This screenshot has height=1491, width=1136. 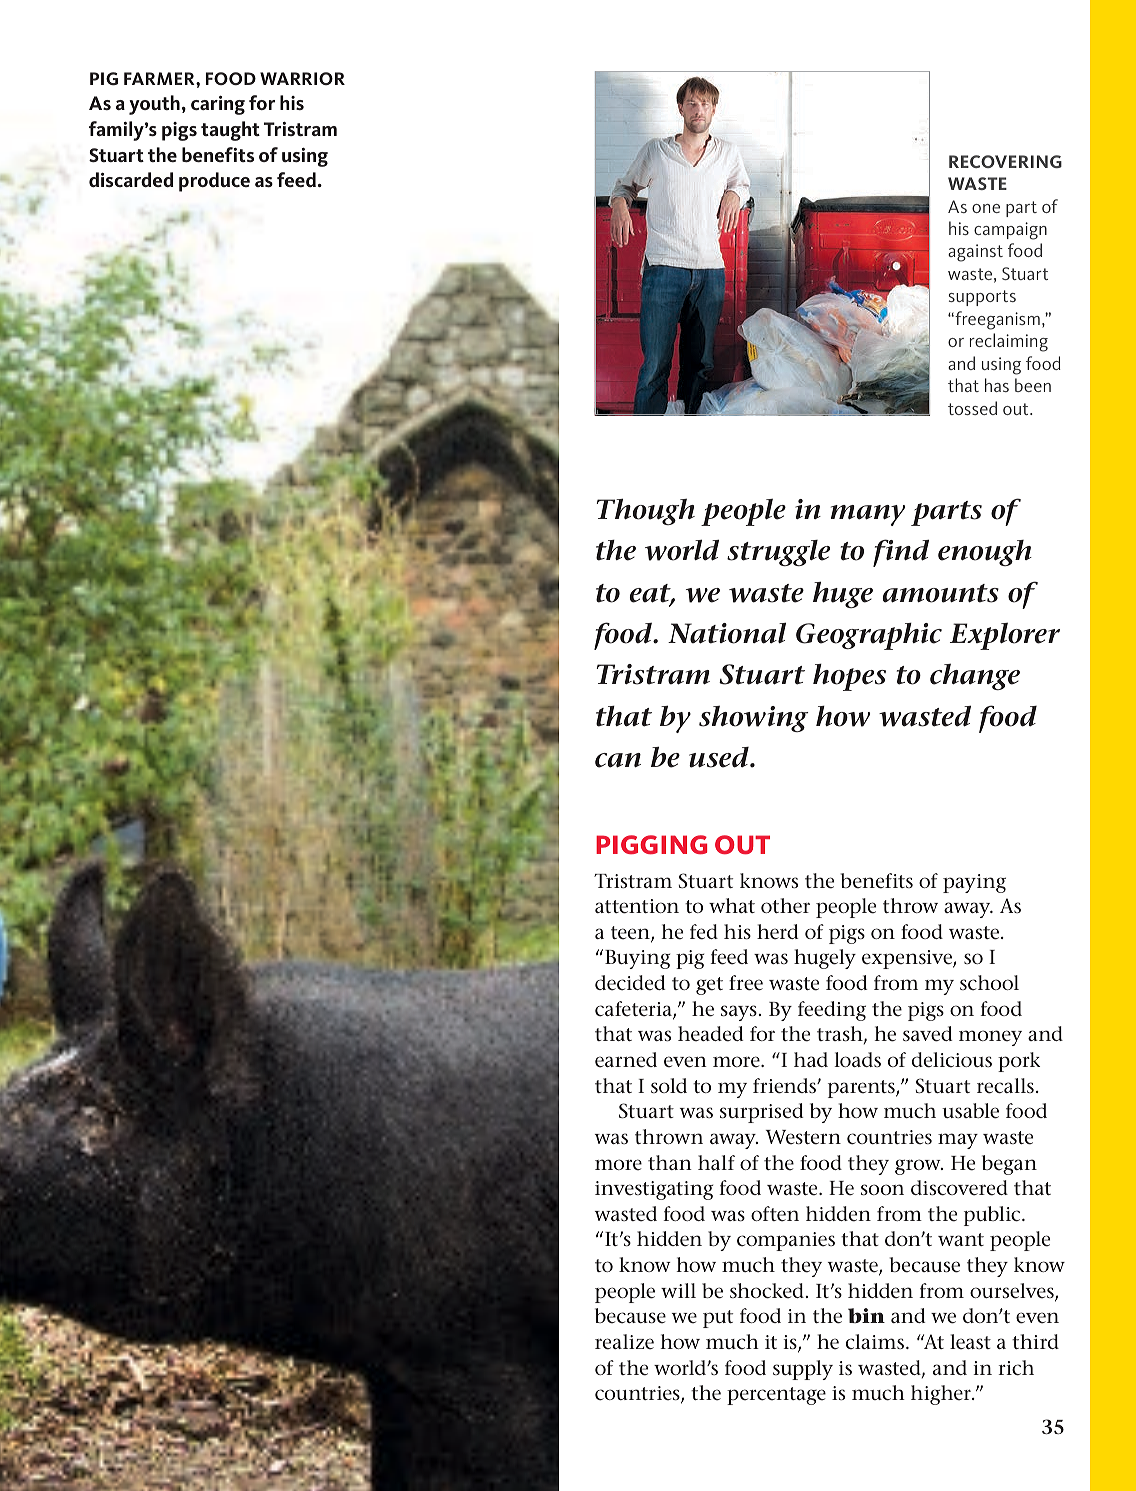 I want to click on realize, so click(x=624, y=1342).
